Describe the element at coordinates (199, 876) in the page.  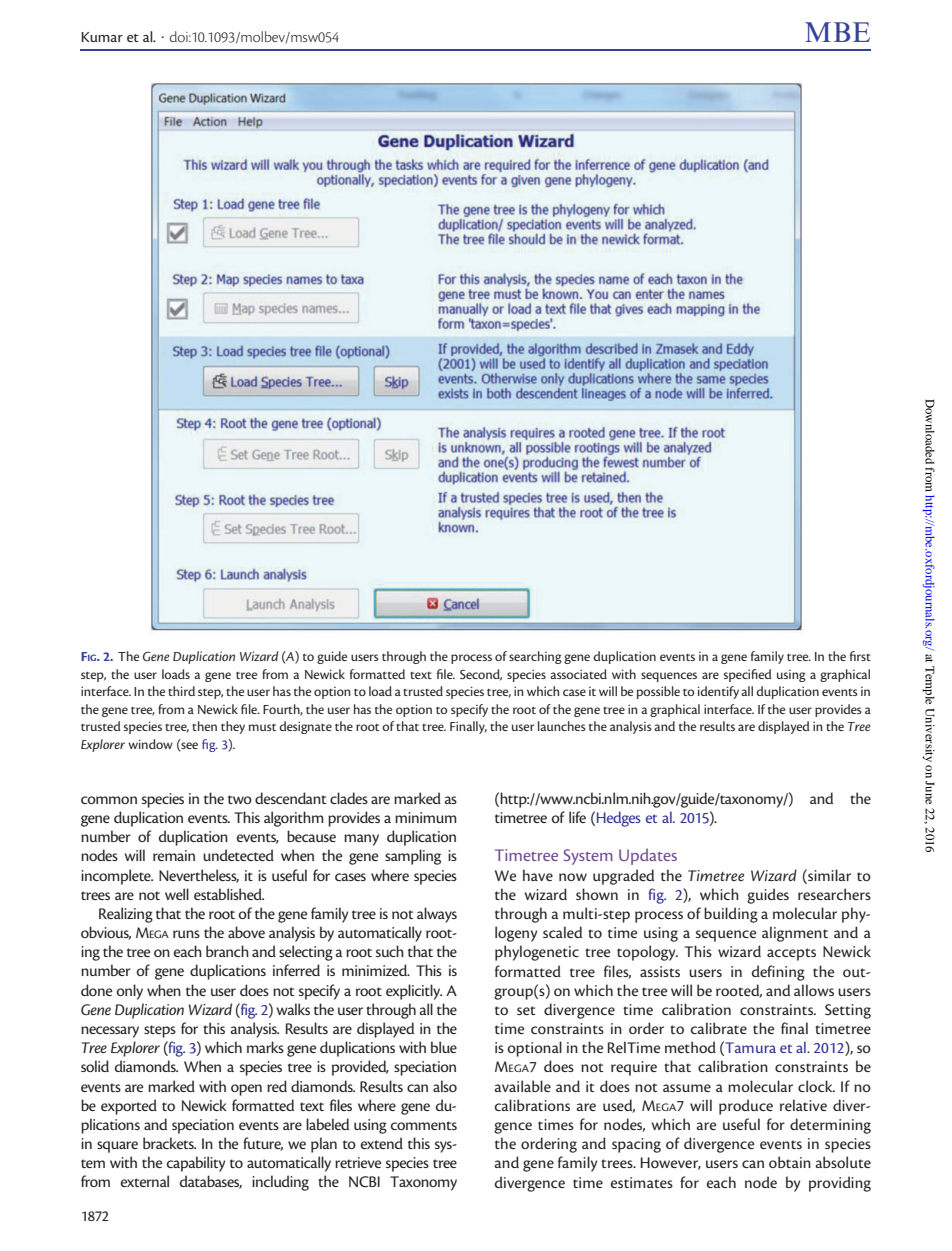
I see `Nevertheless` at that location.
